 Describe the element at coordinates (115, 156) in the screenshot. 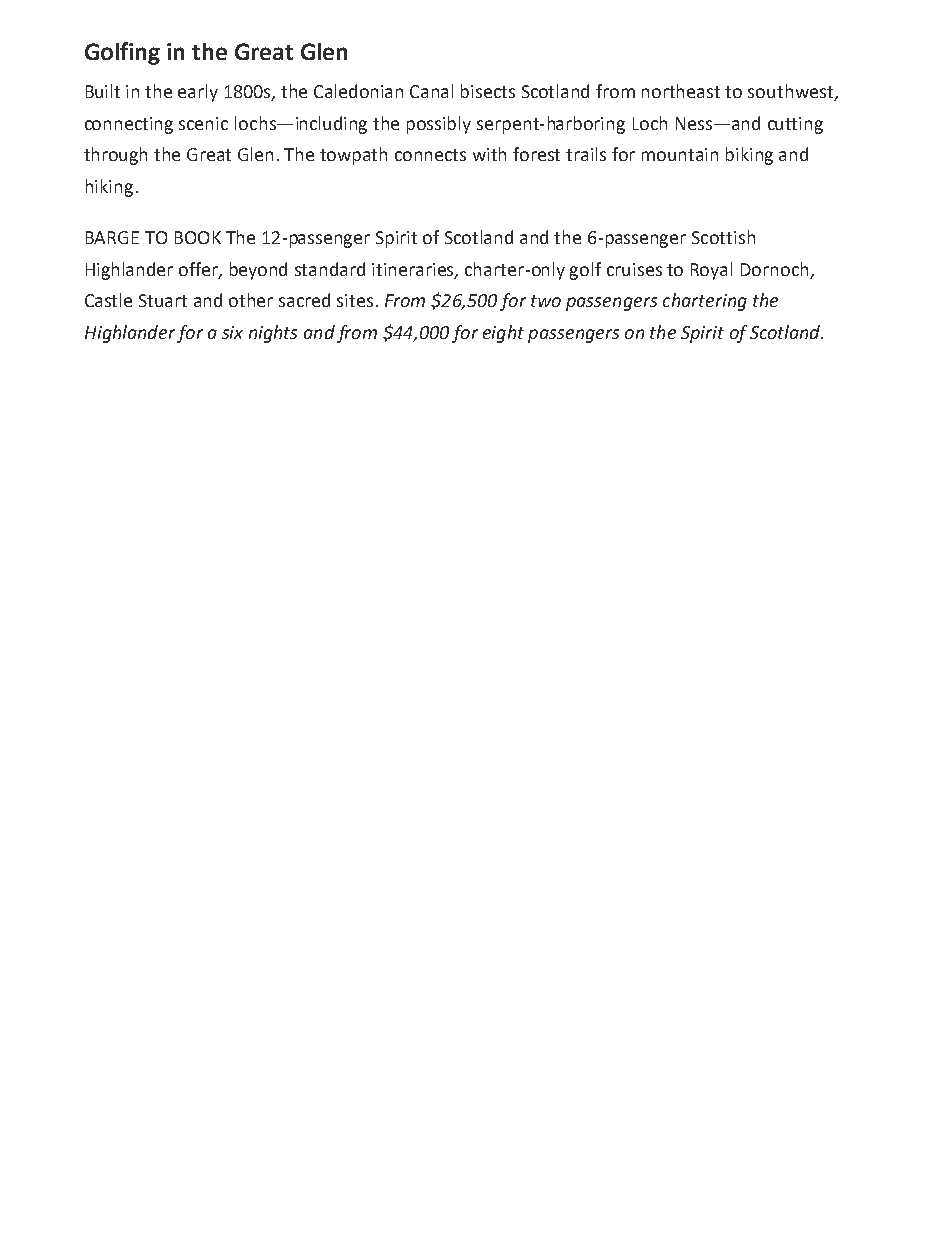

I see `through` at that location.
